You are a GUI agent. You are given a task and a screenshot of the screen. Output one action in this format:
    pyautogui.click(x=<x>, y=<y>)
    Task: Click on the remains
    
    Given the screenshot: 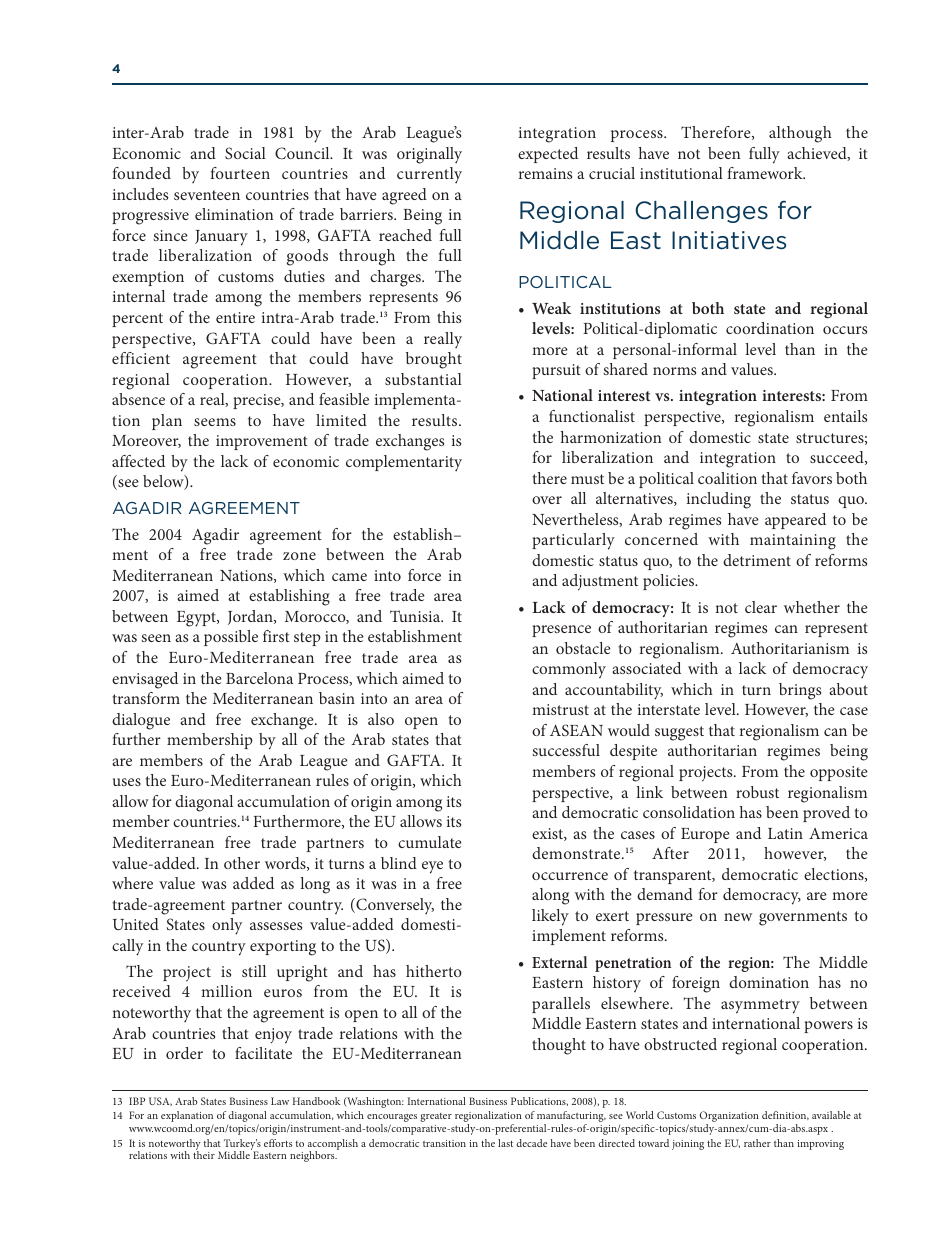 What is the action you would take?
    pyautogui.click(x=545, y=173)
